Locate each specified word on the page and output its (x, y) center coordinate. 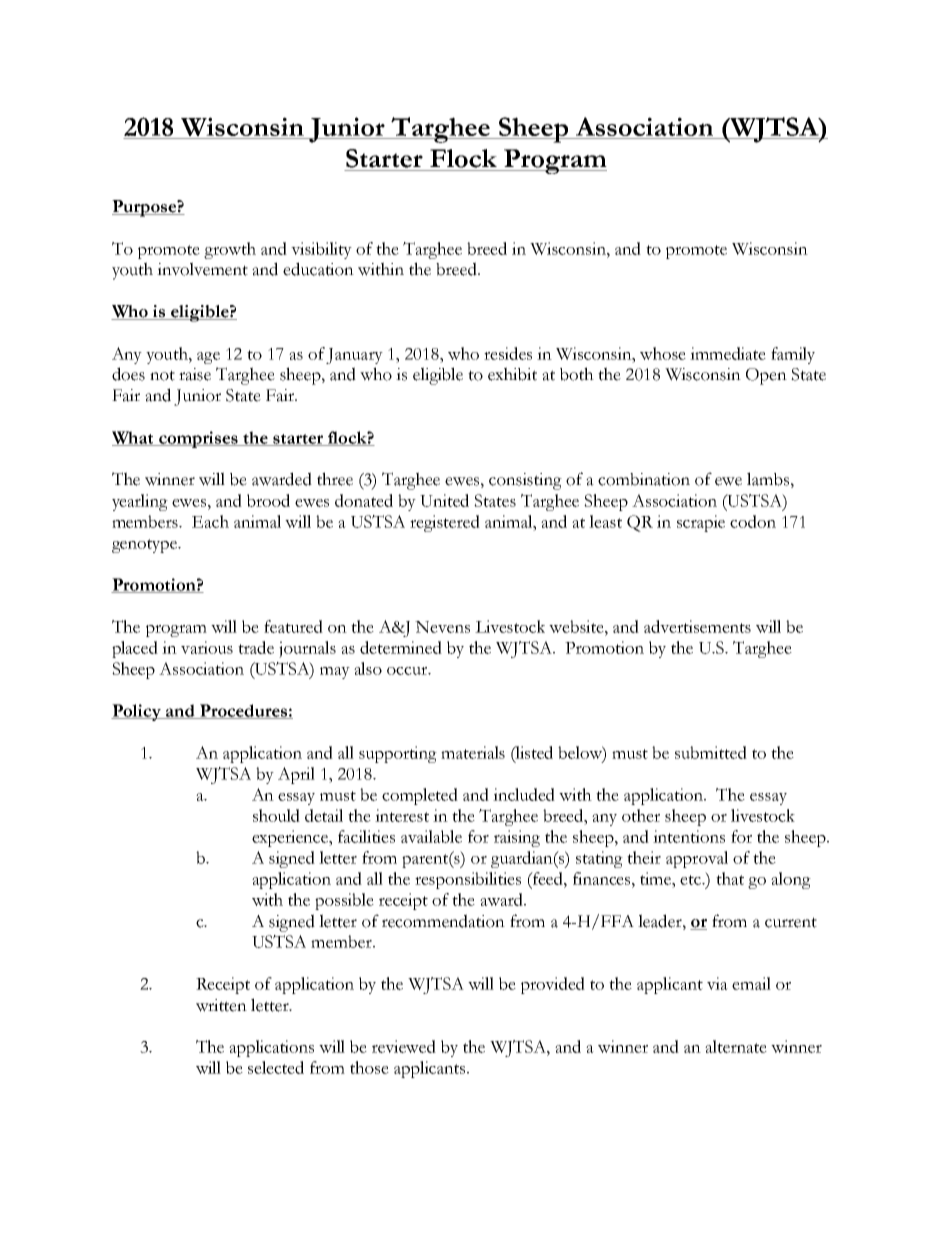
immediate (728, 353)
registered (445, 523)
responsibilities (468, 880)
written (221, 1005)
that (730, 878)
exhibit (512, 374)
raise (195, 374)
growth (230, 250)
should (276, 815)
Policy (137, 712)
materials (473, 752)
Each (210, 521)
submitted (711, 752)
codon (753, 521)
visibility (321, 250)
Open (766, 376)
